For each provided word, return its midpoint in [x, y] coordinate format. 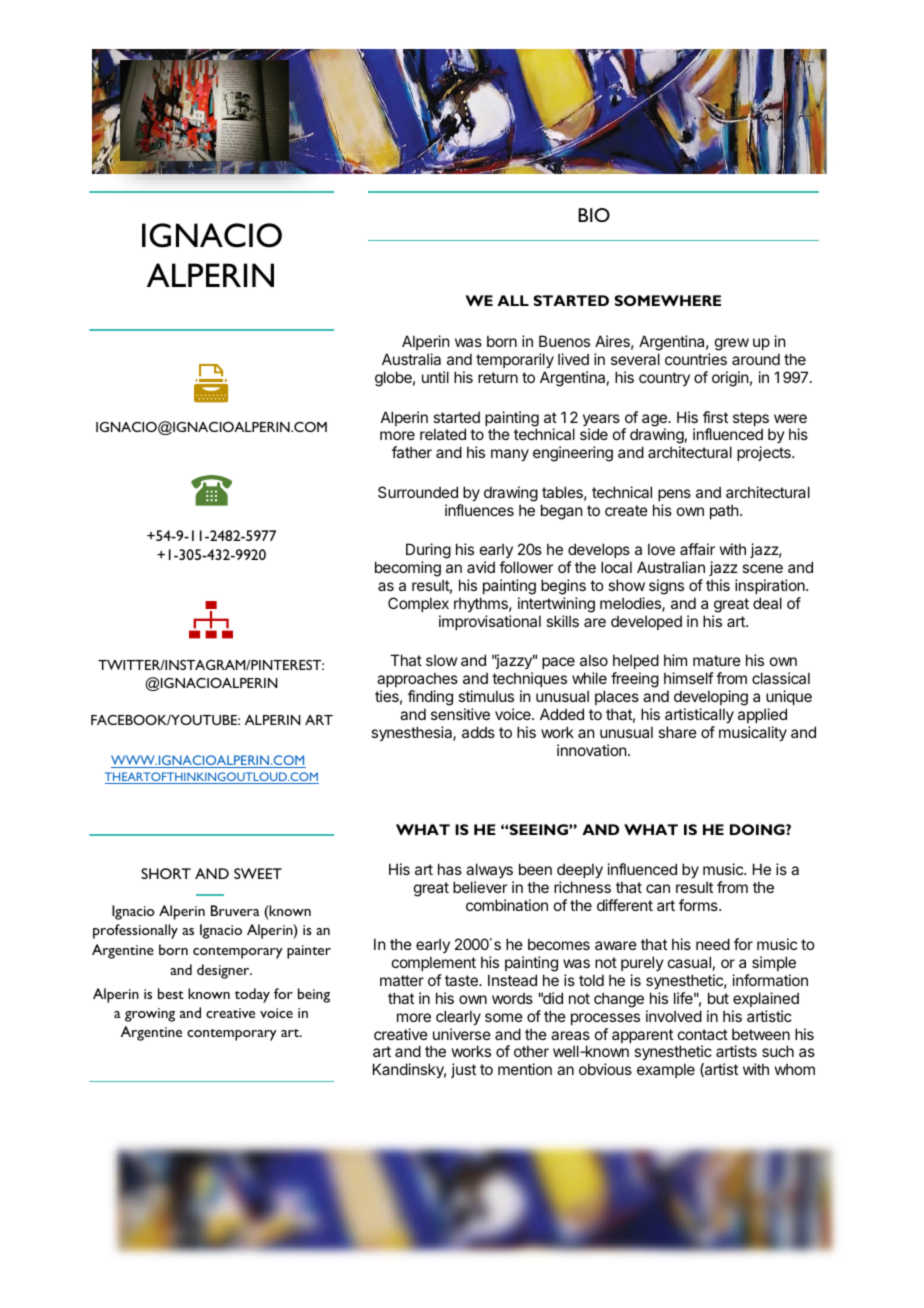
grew [732, 344]
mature [717, 660]
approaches [417, 681]
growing [150, 1015]
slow [441, 660]
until [435, 377]
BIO [594, 215]
